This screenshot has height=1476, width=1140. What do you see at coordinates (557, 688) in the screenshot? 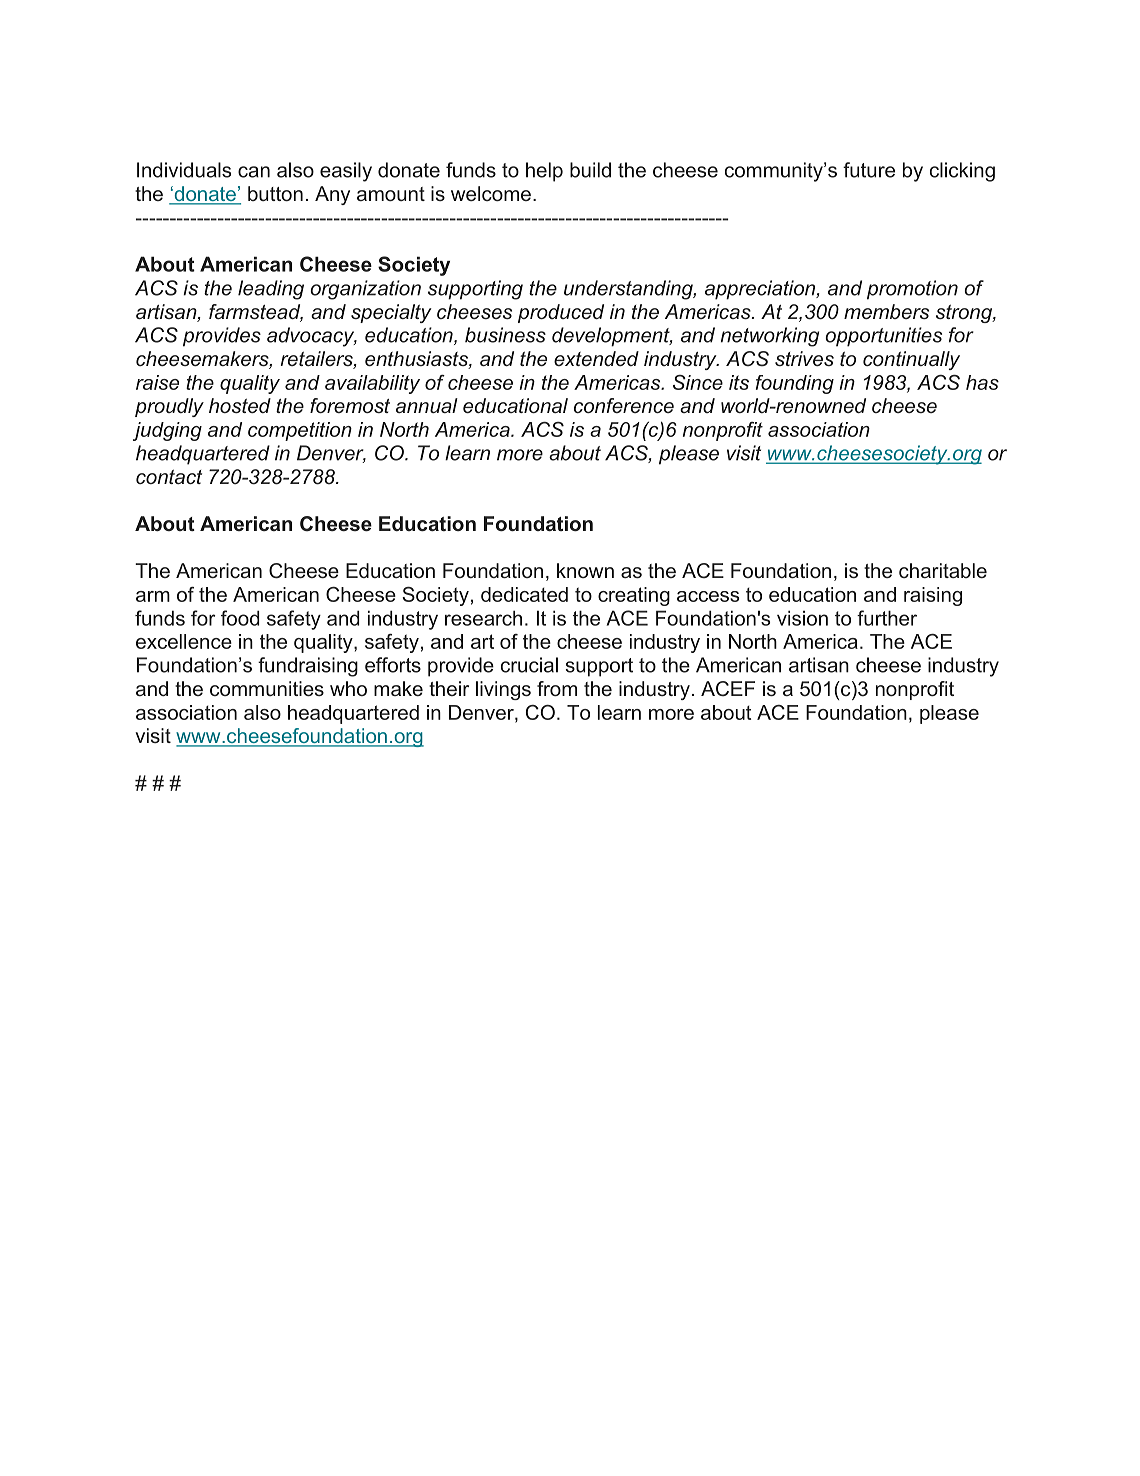
I see `from` at bounding box center [557, 688].
